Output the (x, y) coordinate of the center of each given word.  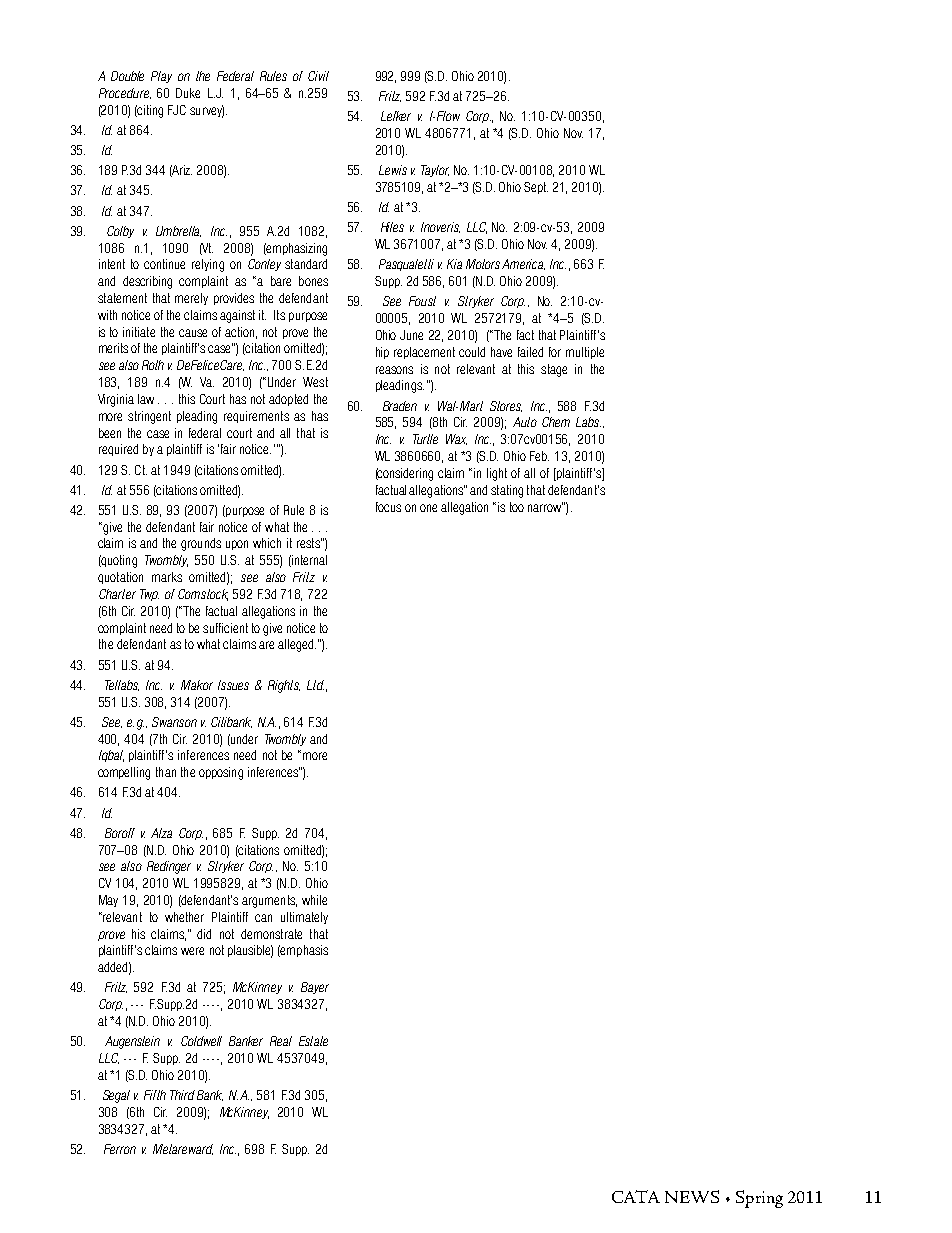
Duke (188, 93)
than (166, 772)
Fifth (155, 1095)
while (314, 900)
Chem (556, 422)
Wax (456, 439)
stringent (149, 417)
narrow (545, 507)
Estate (313, 1041)
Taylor (435, 171)
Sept (536, 188)
